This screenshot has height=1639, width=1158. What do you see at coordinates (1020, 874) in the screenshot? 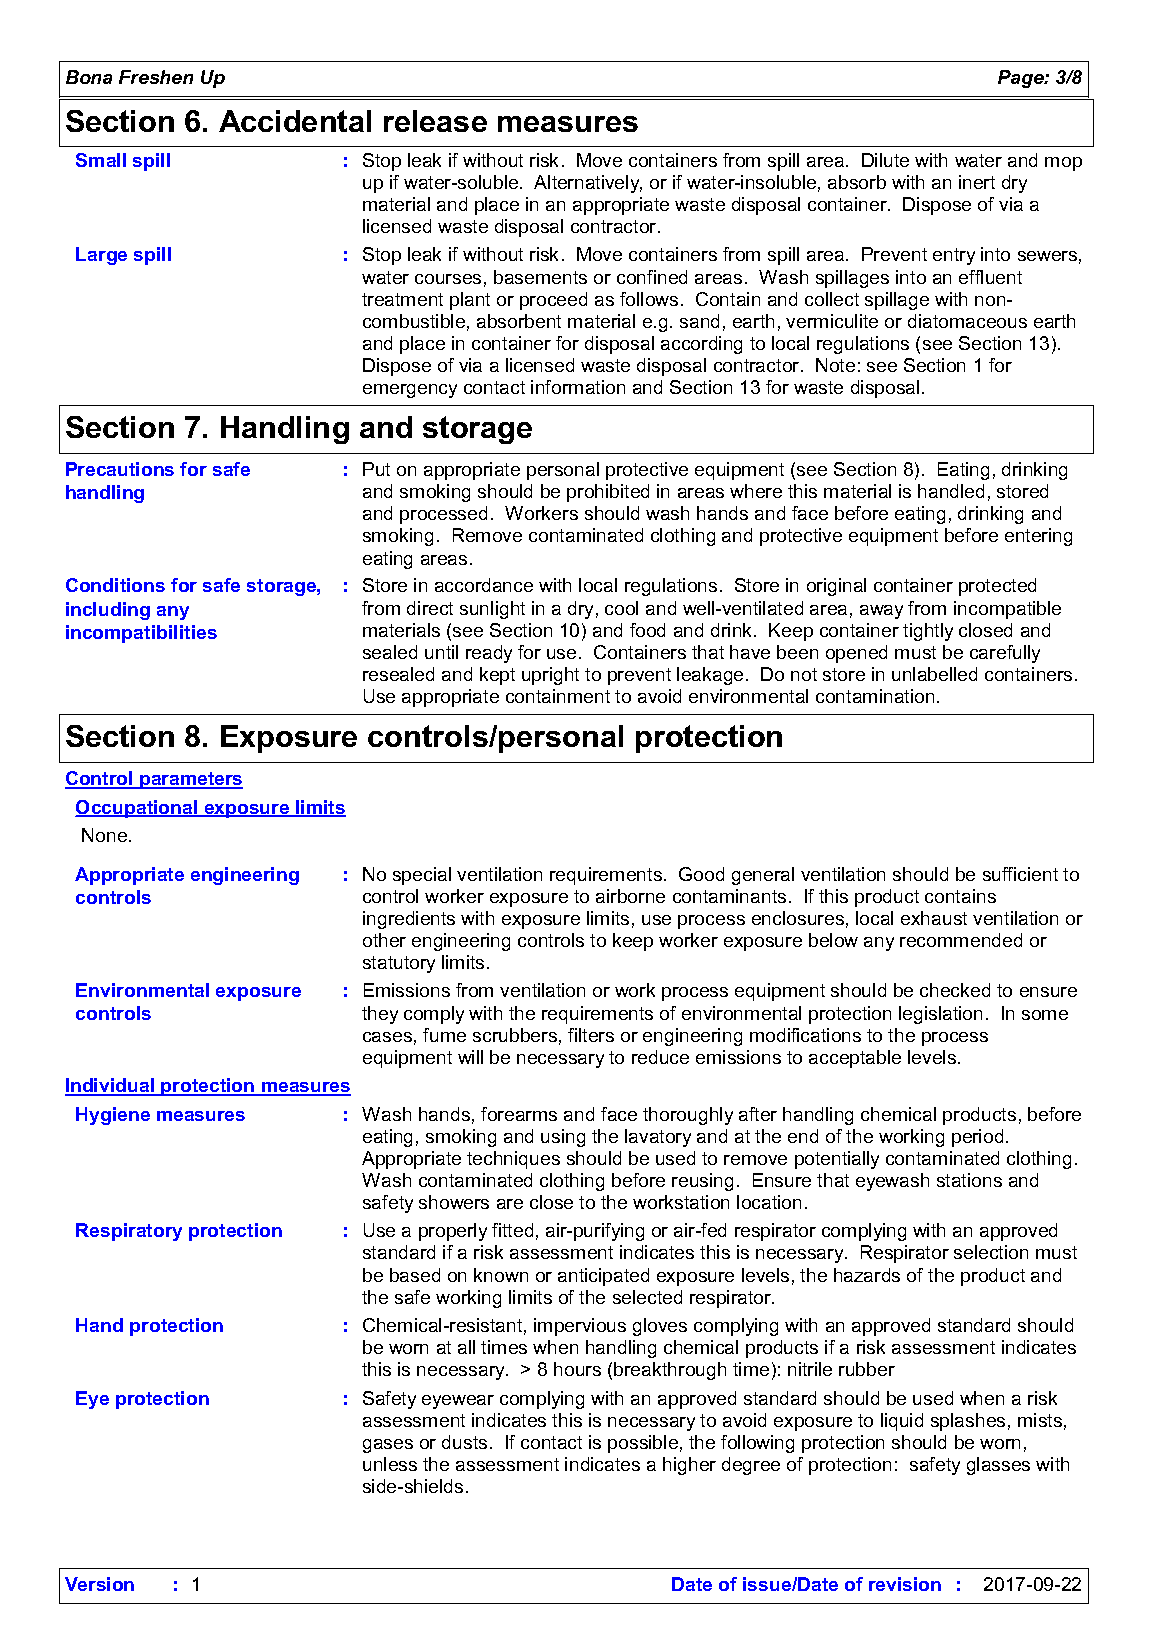
I see `sufficient` at bounding box center [1020, 874].
